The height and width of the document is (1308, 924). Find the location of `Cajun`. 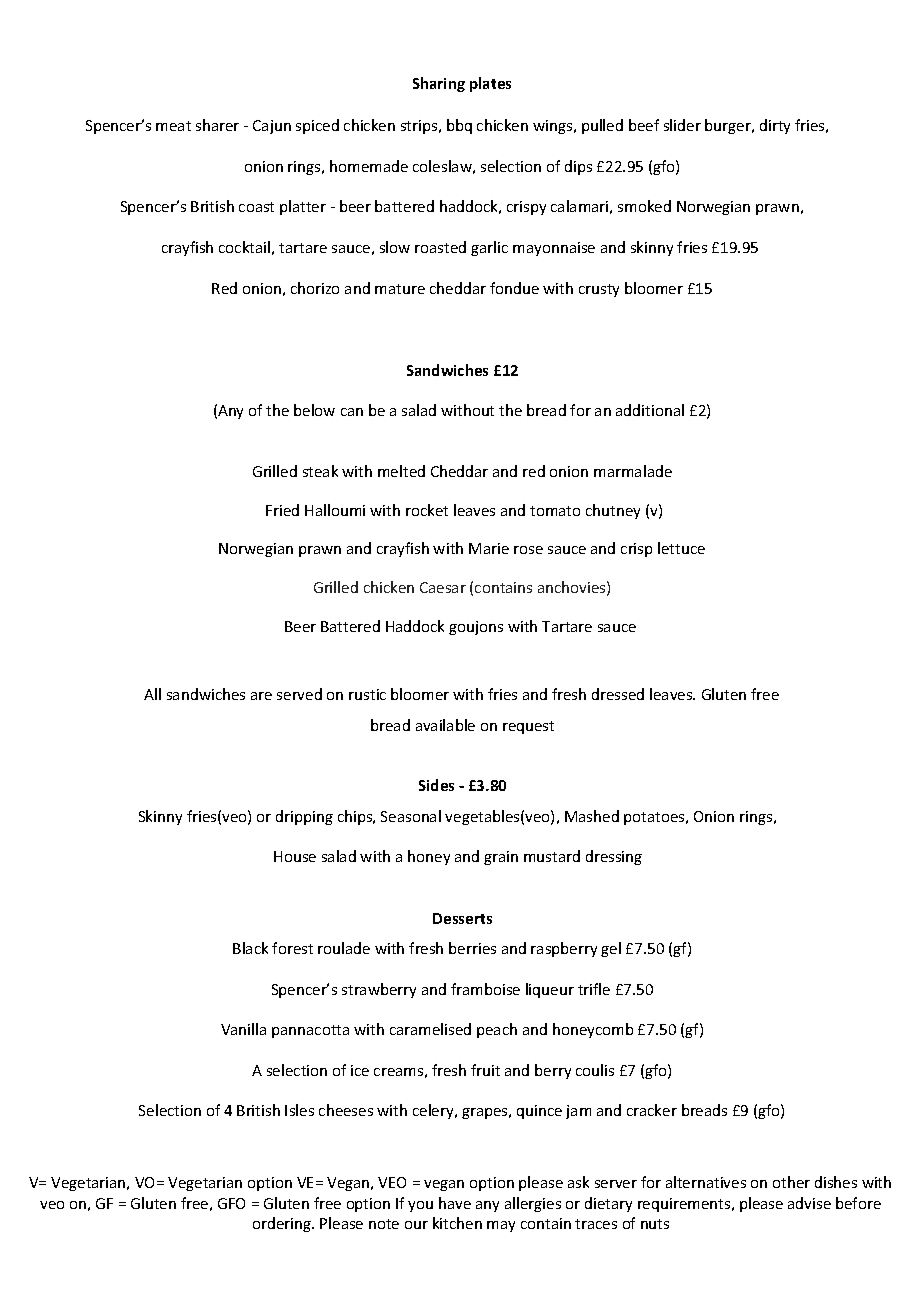

Cajun is located at coordinates (272, 127).
